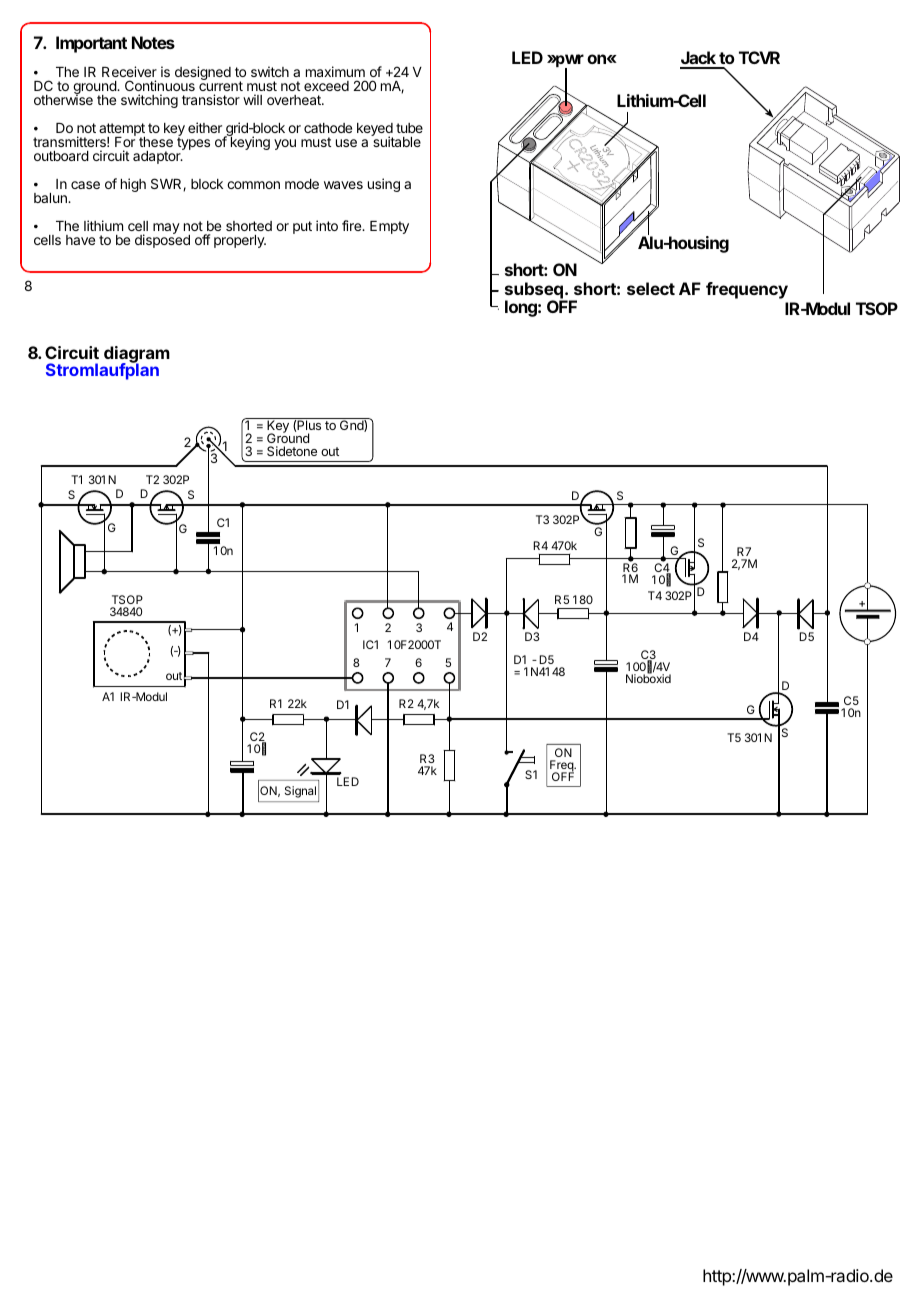 The width and height of the screenshot is (924, 1307). I want to click on maximum, so click(335, 71).
